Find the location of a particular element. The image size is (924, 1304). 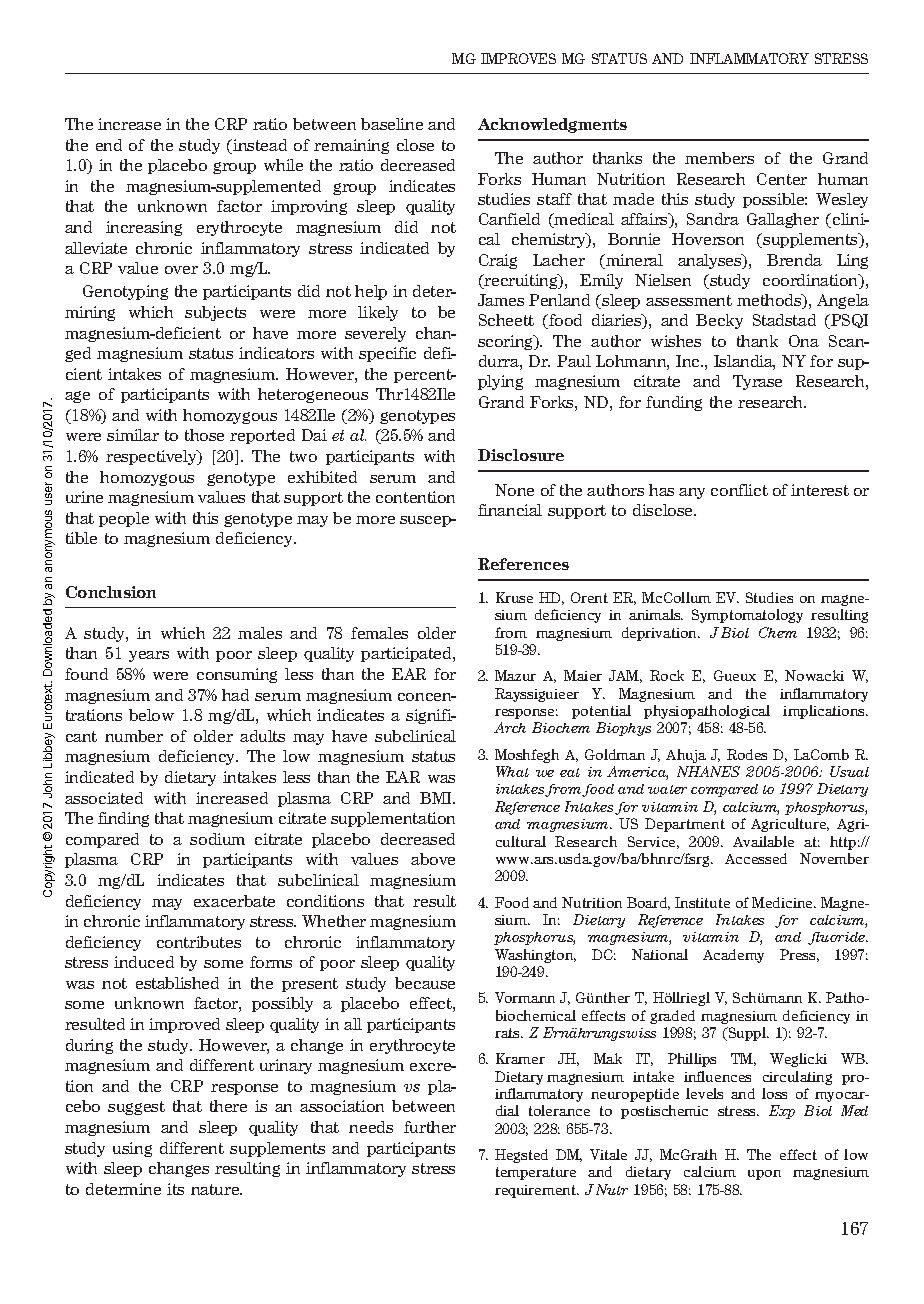

IMPROVES is located at coordinates (518, 58).
